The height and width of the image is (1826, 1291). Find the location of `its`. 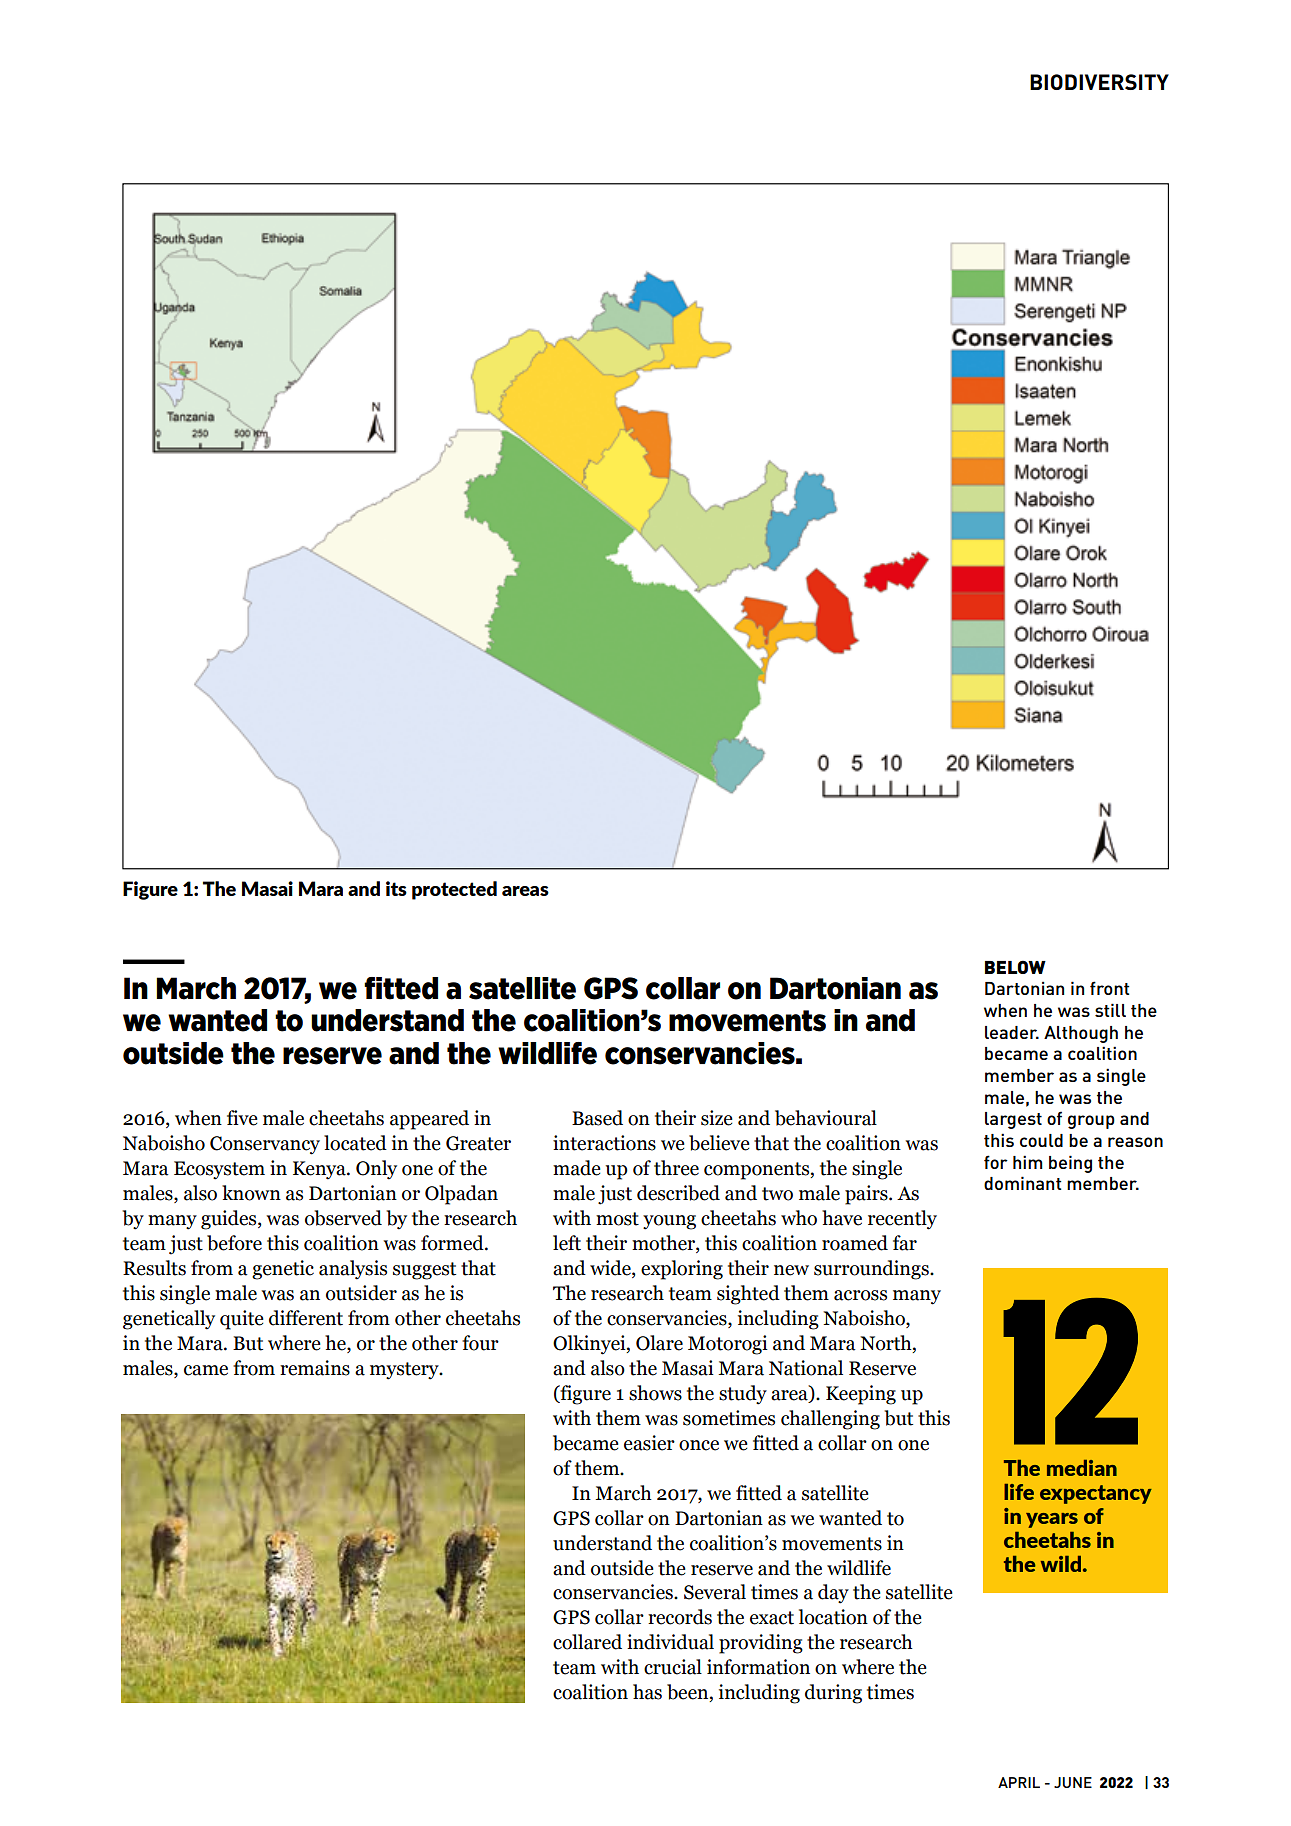

its is located at coordinates (396, 888).
